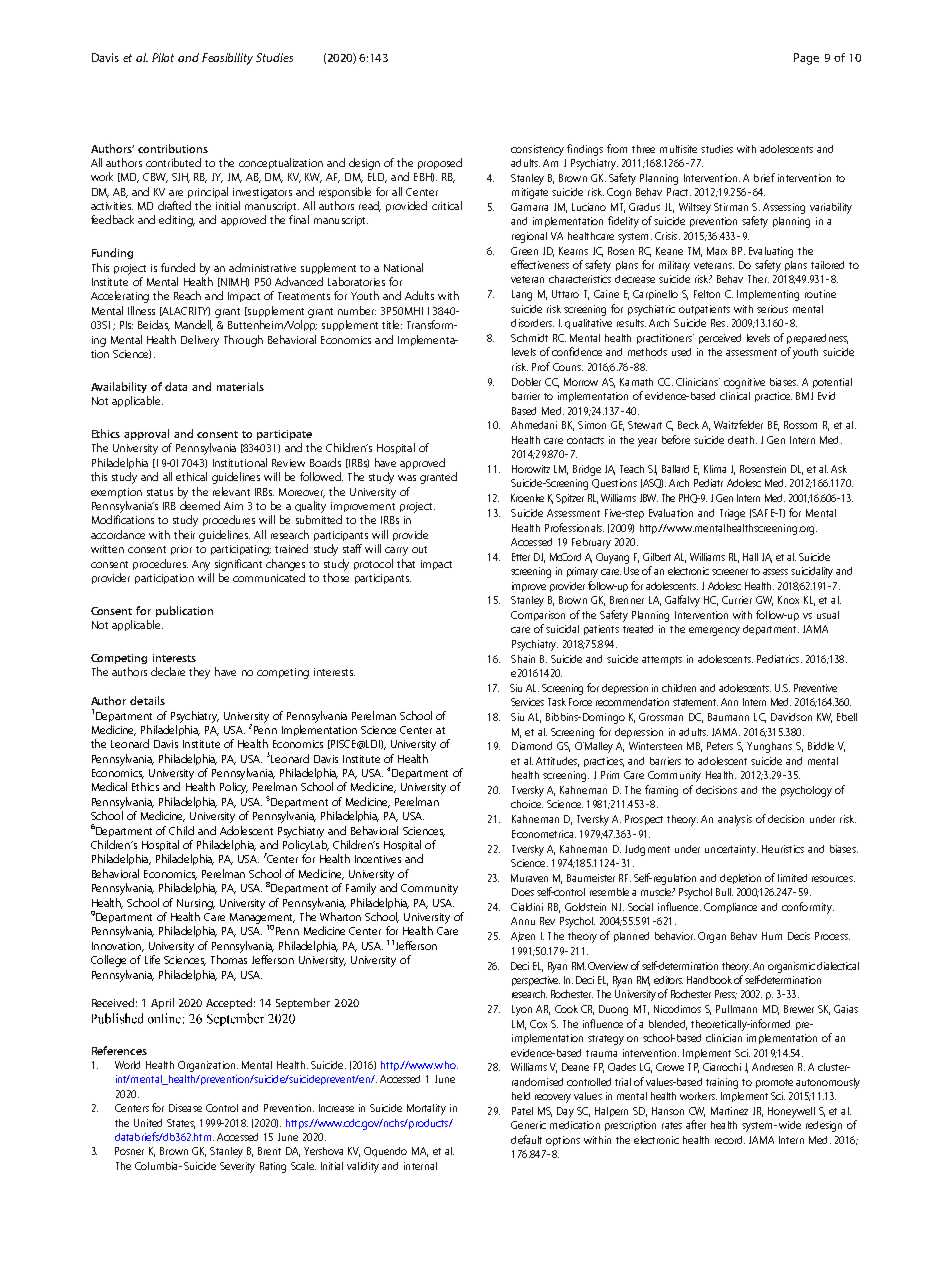 The image size is (952, 1265). What do you see at coordinates (724, 892) in the screenshot?
I see `Bull` at bounding box center [724, 892].
